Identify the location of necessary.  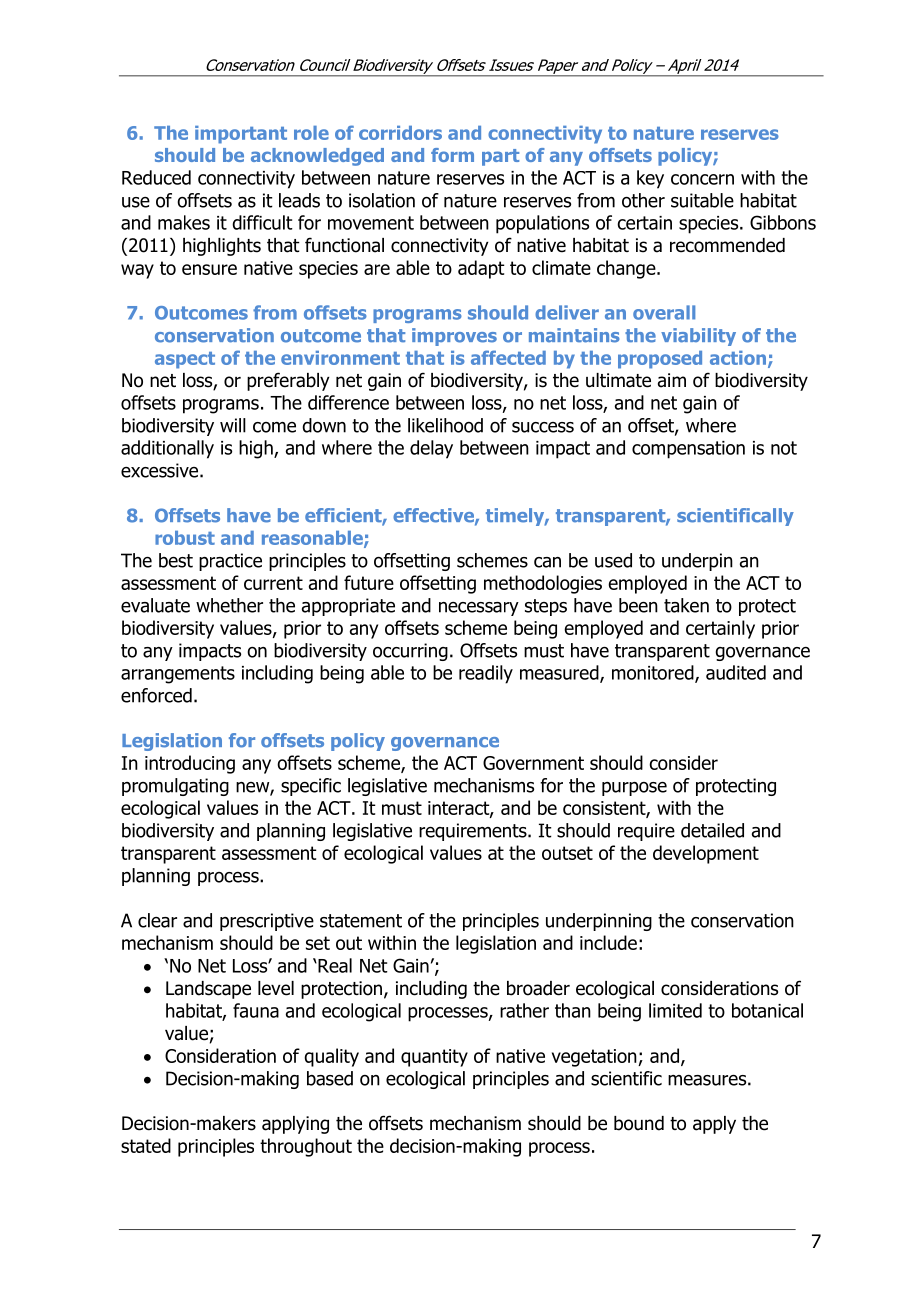
(479, 609).
